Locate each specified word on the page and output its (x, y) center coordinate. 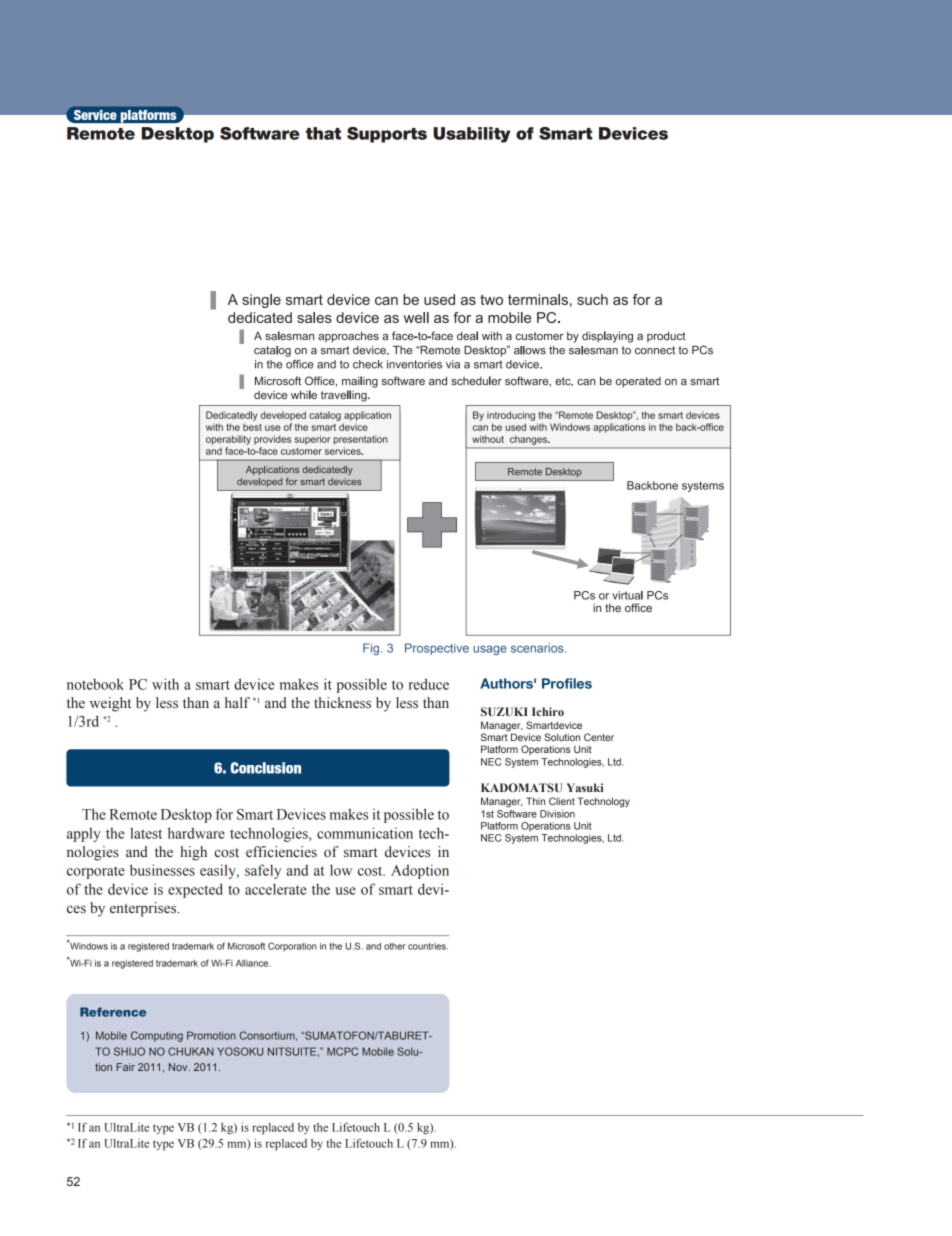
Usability (471, 135)
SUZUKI (504, 711)
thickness (342, 703)
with (165, 684)
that (323, 133)
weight (110, 704)
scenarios (538, 648)
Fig (371, 649)
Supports (387, 135)
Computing (157, 1036)
